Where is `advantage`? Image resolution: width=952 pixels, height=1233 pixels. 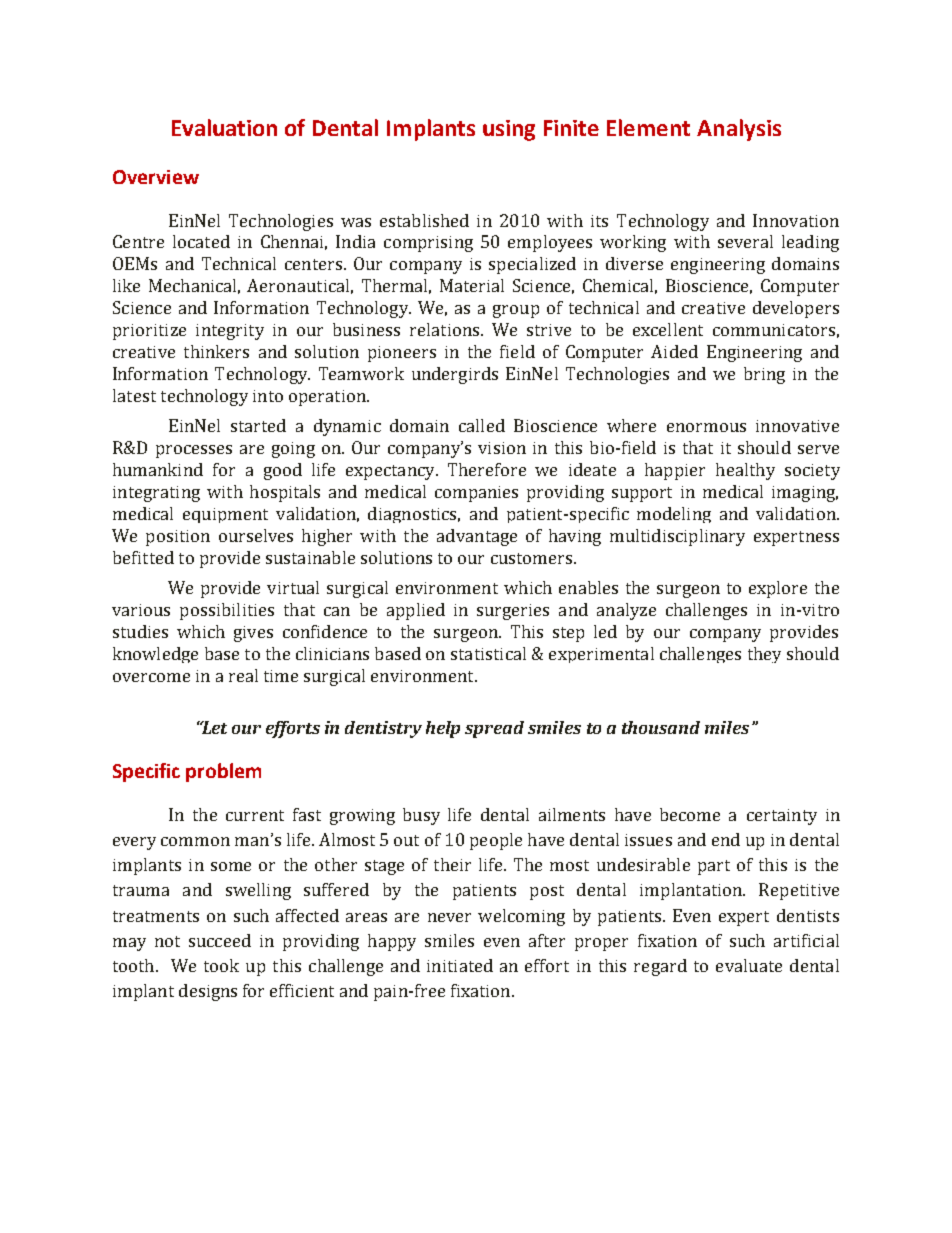
advantage is located at coordinates (477, 537).
